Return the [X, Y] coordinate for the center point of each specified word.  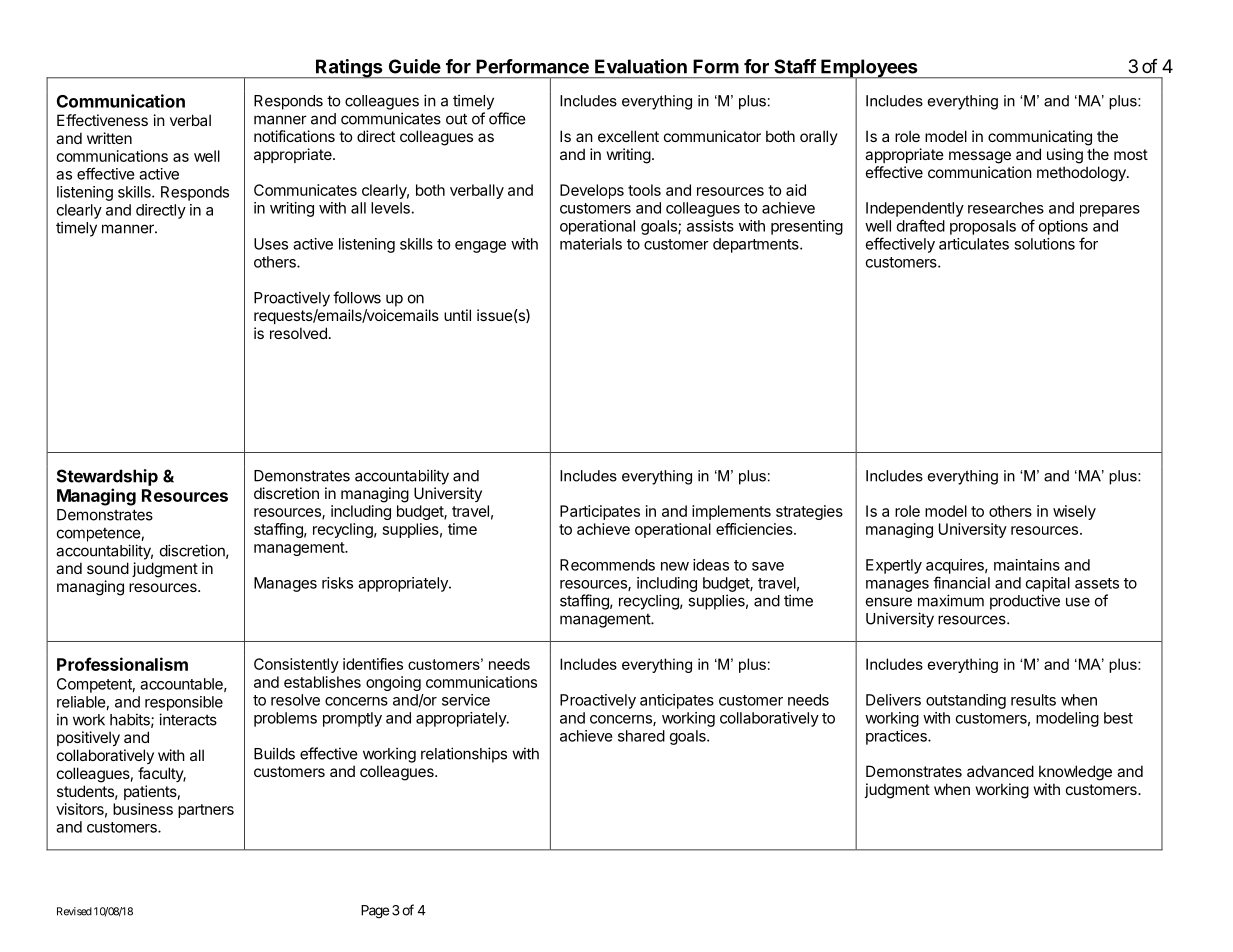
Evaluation [641, 66]
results [1033, 700]
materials [591, 244]
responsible [184, 703]
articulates [974, 244]
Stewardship [107, 477]
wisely [1074, 512]
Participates [600, 512]
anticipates [677, 701]
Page [375, 912]
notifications [294, 136]
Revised [74, 911]
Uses [271, 244]
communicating [1040, 138]
